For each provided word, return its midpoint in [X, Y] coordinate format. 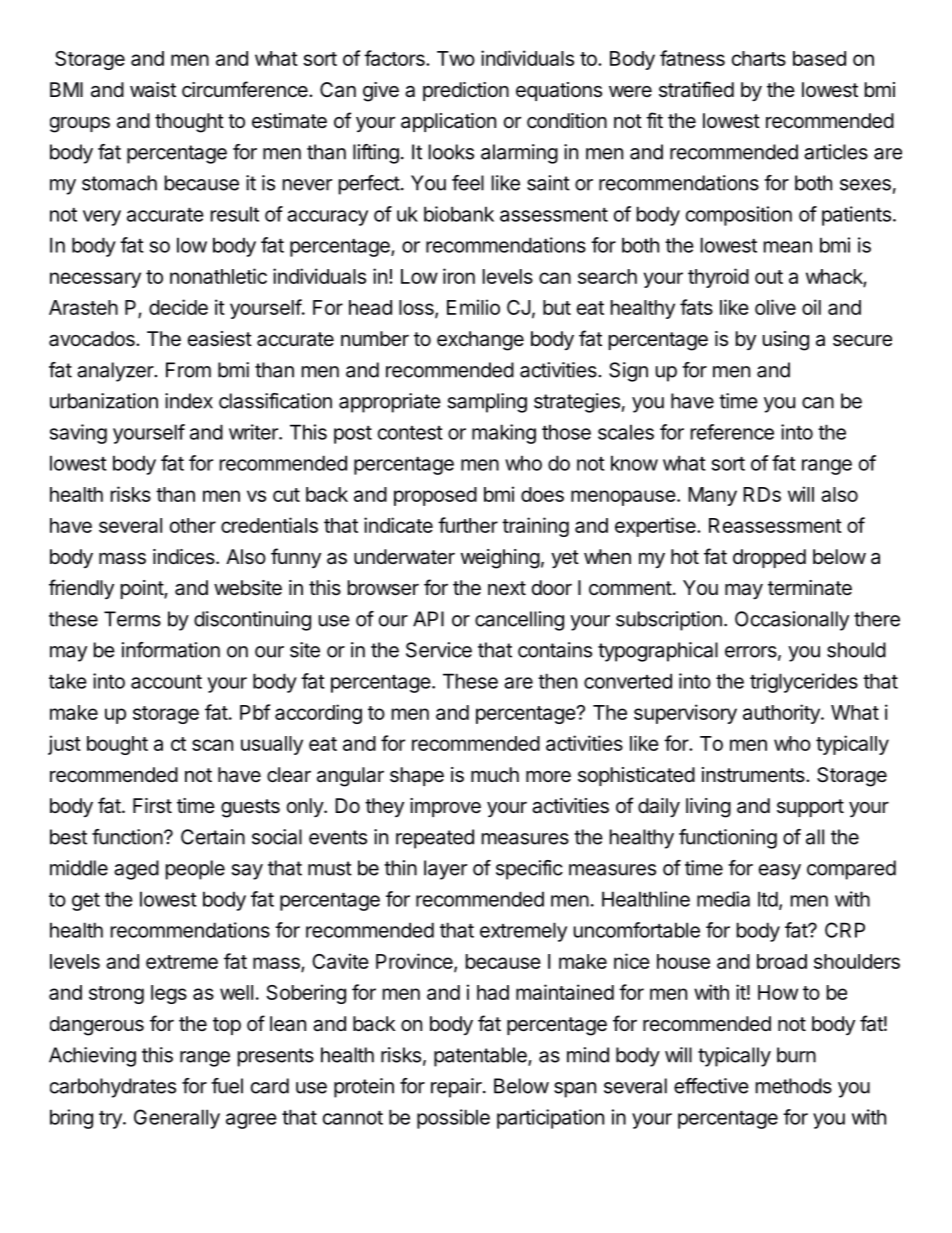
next [507, 588]
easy [780, 872]
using [786, 341]
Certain [213, 837]
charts [759, 58]
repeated [435, 839]
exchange [480, 341]
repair [457, 1088]
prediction [466, 91]
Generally [177, 1119]
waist [153, 90]
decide [178, 307]
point [143, 589]
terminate [810, 588]
